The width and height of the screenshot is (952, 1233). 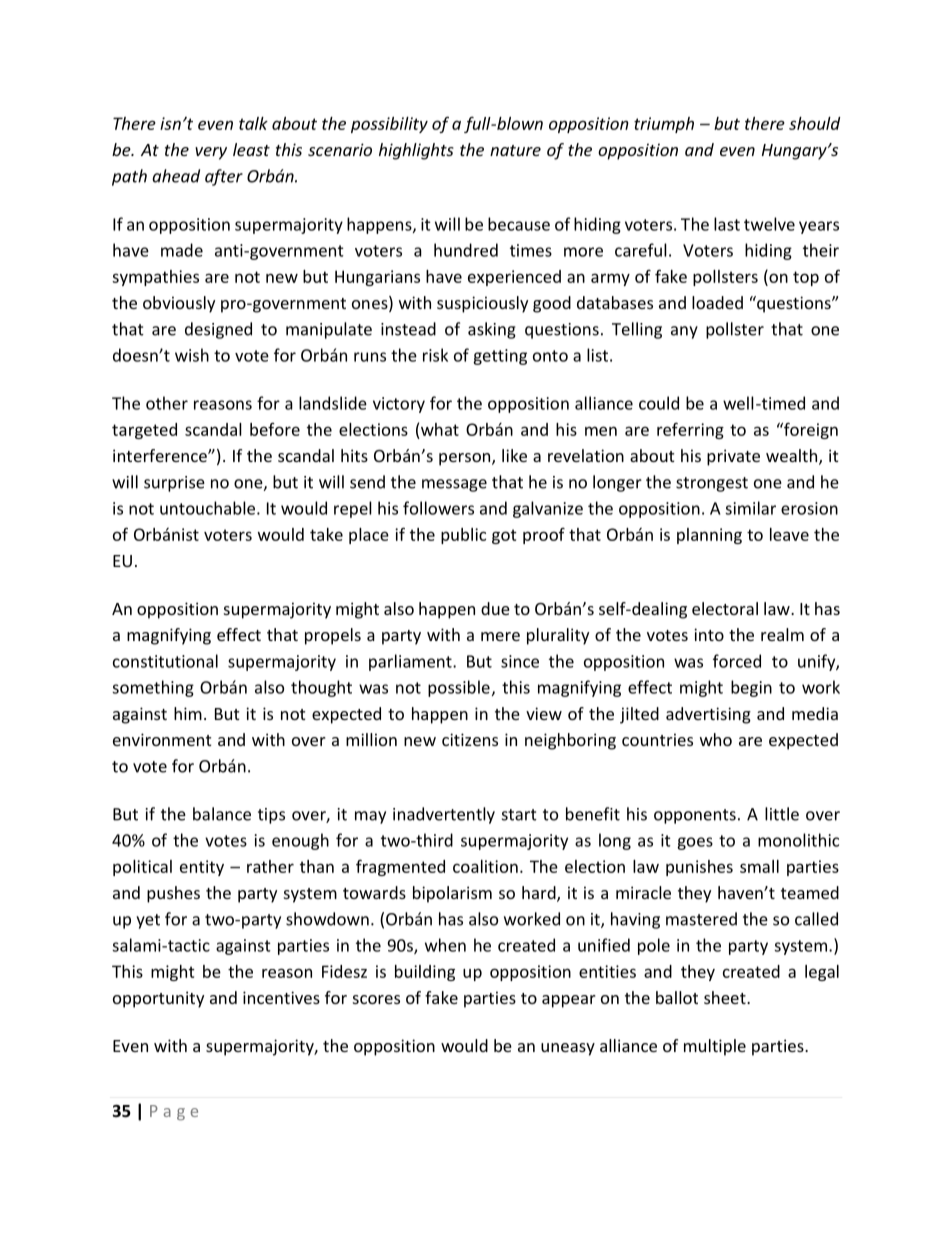 I want to click on private, so click(x=733, y=457).
